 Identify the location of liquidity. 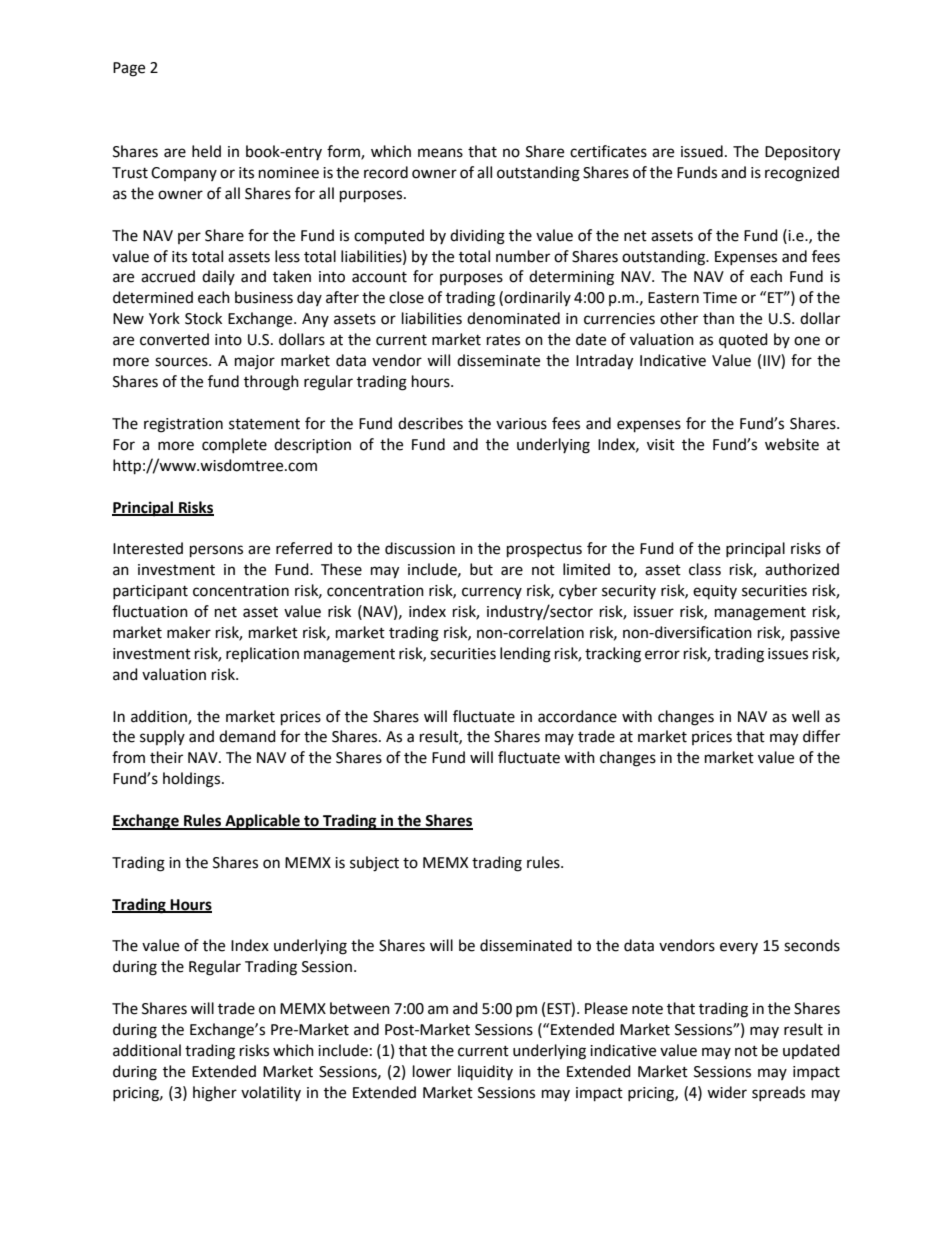
(485, 1072).
